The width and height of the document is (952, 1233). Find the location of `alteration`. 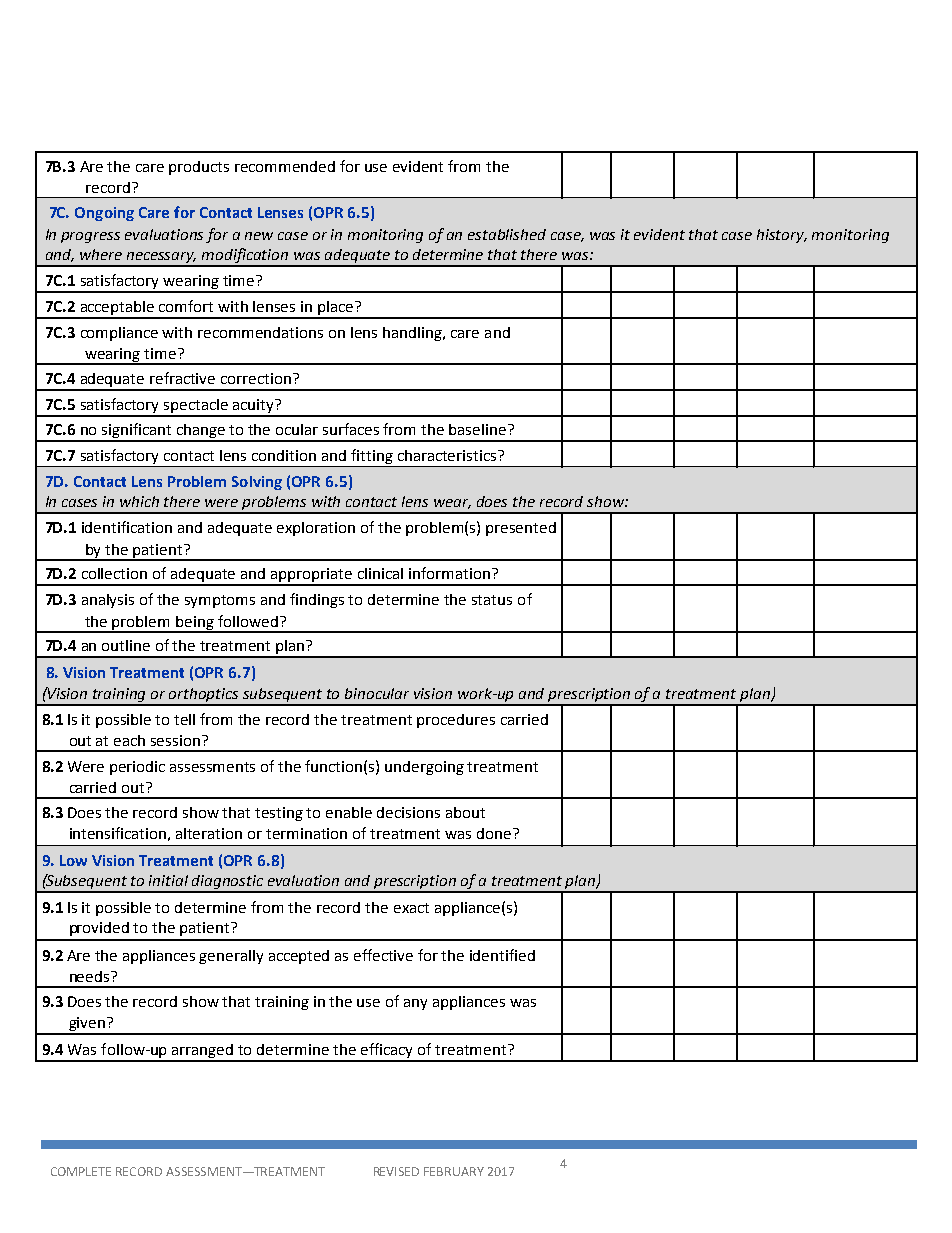

alteration is located at coordinates (209, 833).
